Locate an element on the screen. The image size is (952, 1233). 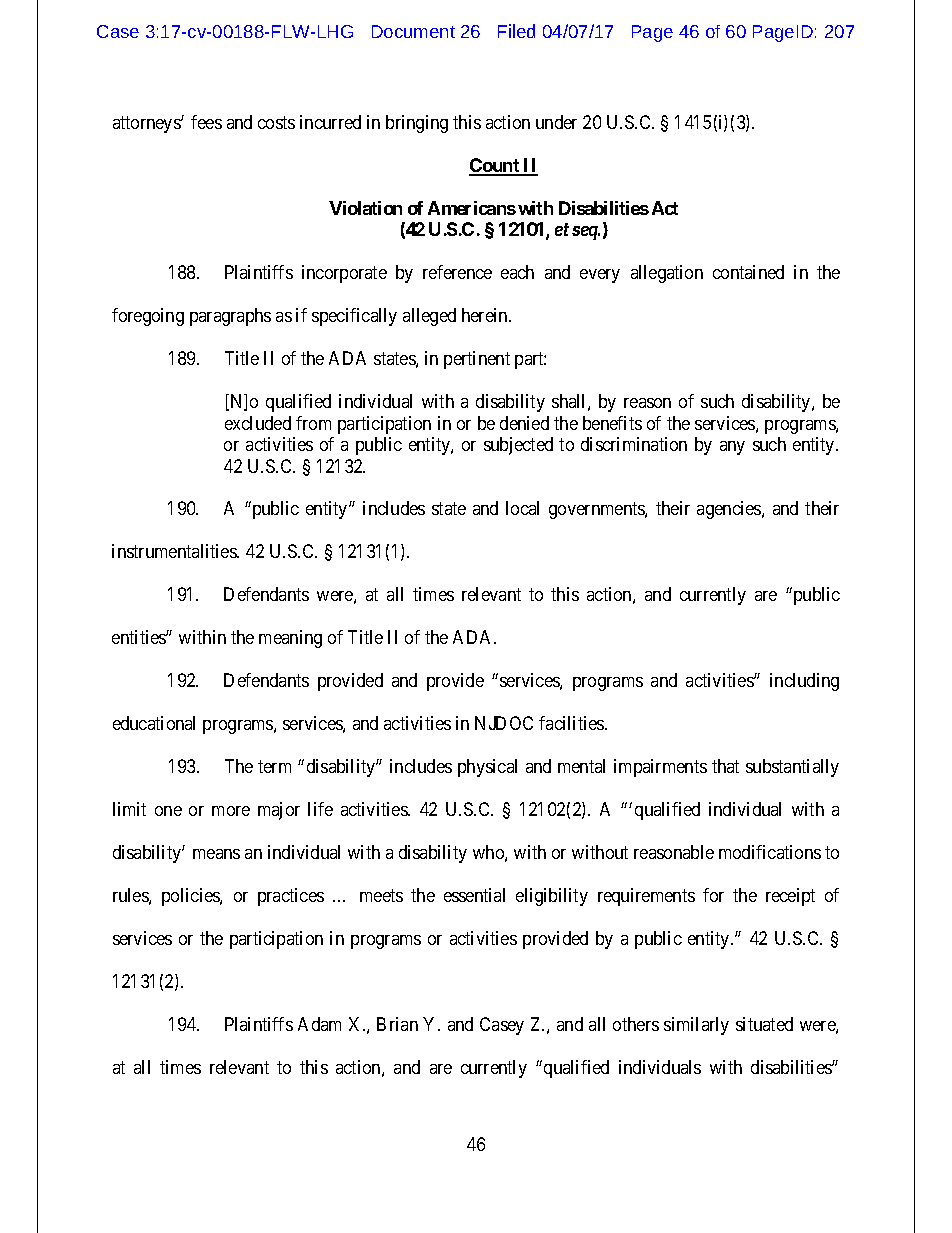
paragraphs is located at coordinates (230, 317).
